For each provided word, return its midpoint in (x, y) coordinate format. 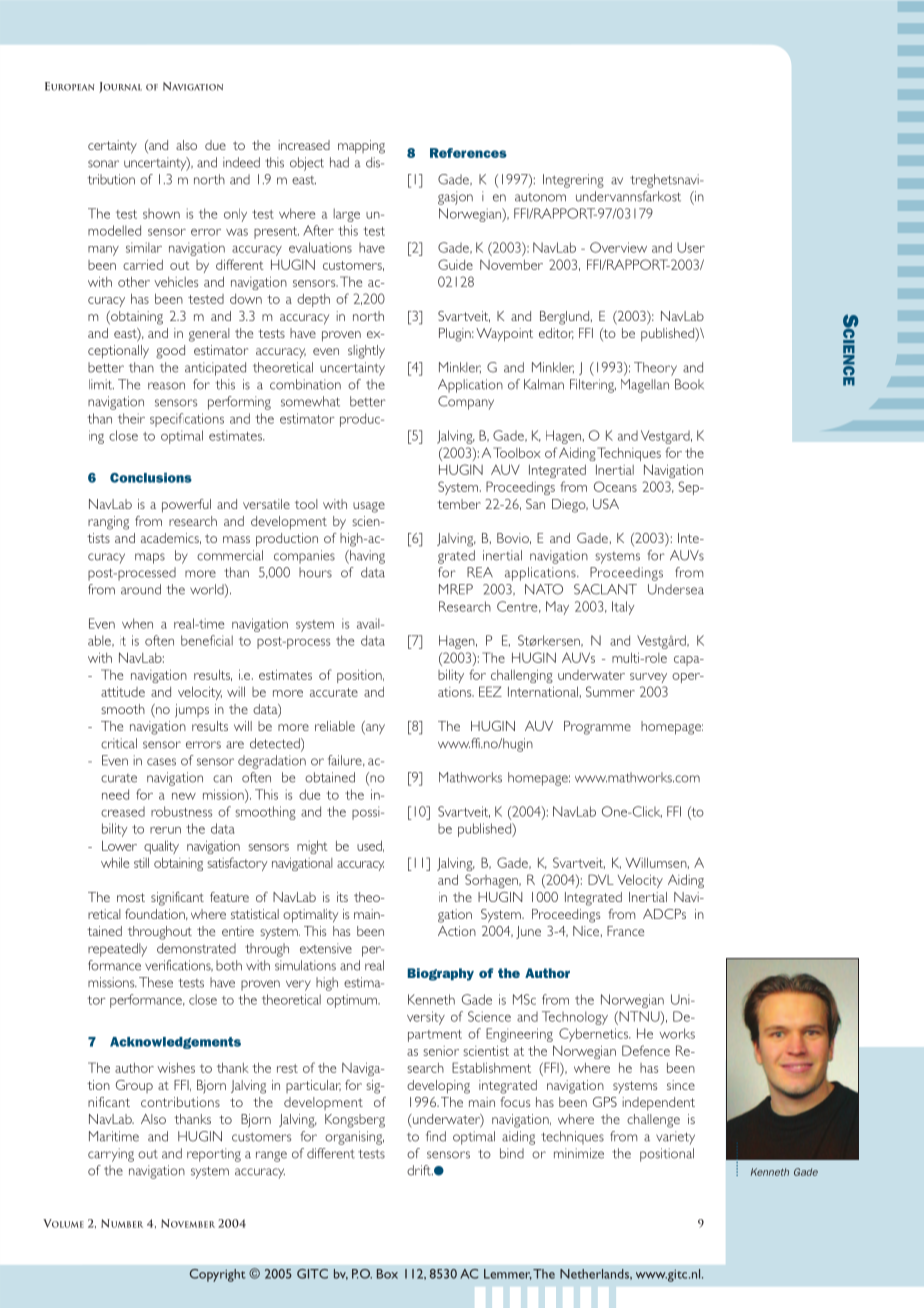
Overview (618, 247)
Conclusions (151, 478)
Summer (610, 691)
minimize (579, 1153)
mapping (361, 147)
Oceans (615, 486)
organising (354, 1138)
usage (369, 507)
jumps (192, 711)
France (625, 931)
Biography (441, 974)
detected (276, 744)
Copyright (218, 1275)
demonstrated (196, 948)
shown (161, 214)
